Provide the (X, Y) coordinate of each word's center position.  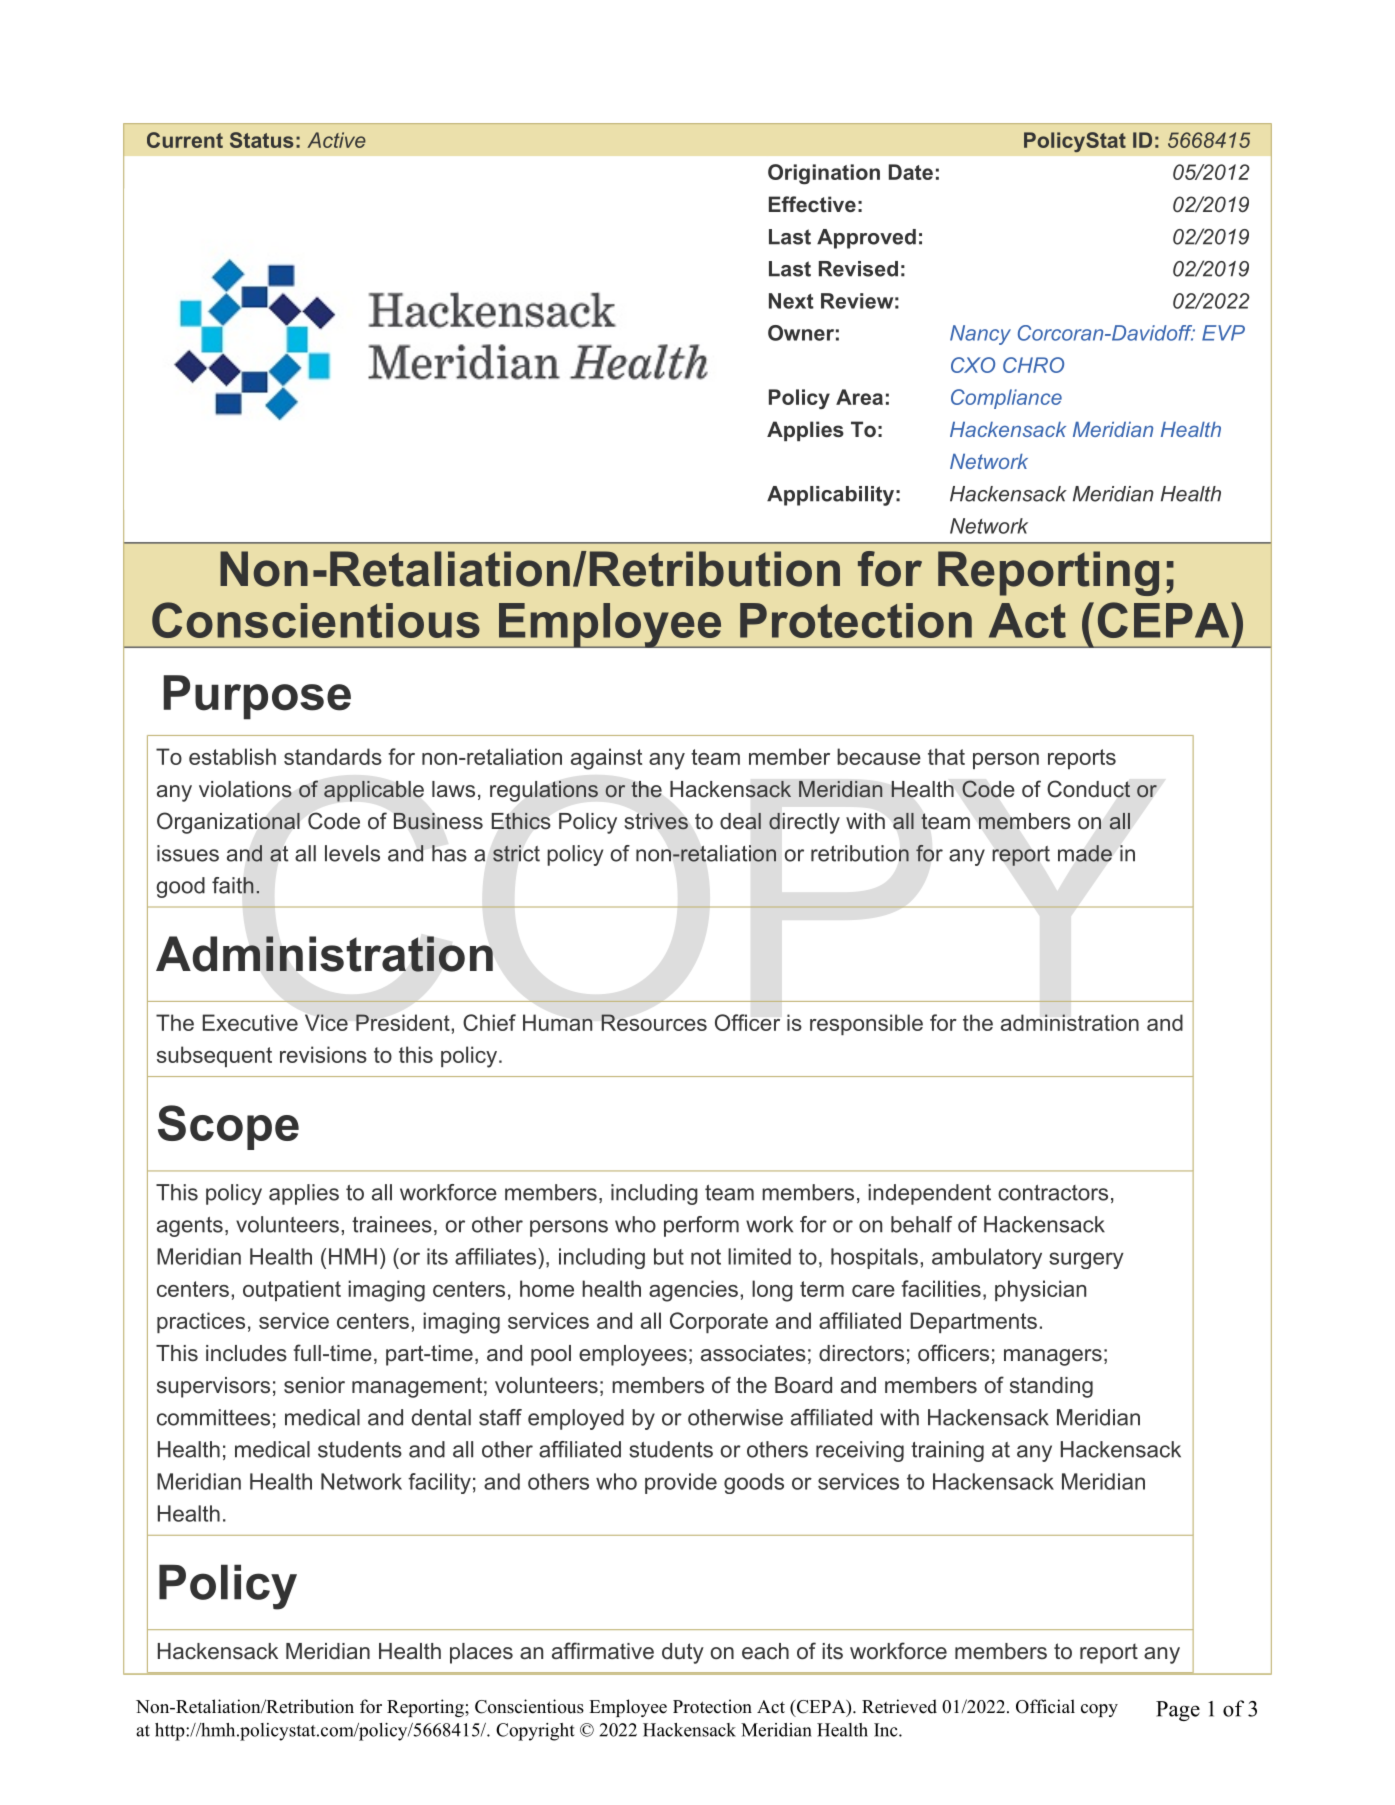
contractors (1053, 1193)
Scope (228, 1127)
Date (911, 172)
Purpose (257, 697)
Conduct (1088, 789)
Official (1045, 1706)
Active (336, 140)
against (606, 759)
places (481, 1653)
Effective (812, 204)
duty (683, 1653)
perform (701, 1226)
